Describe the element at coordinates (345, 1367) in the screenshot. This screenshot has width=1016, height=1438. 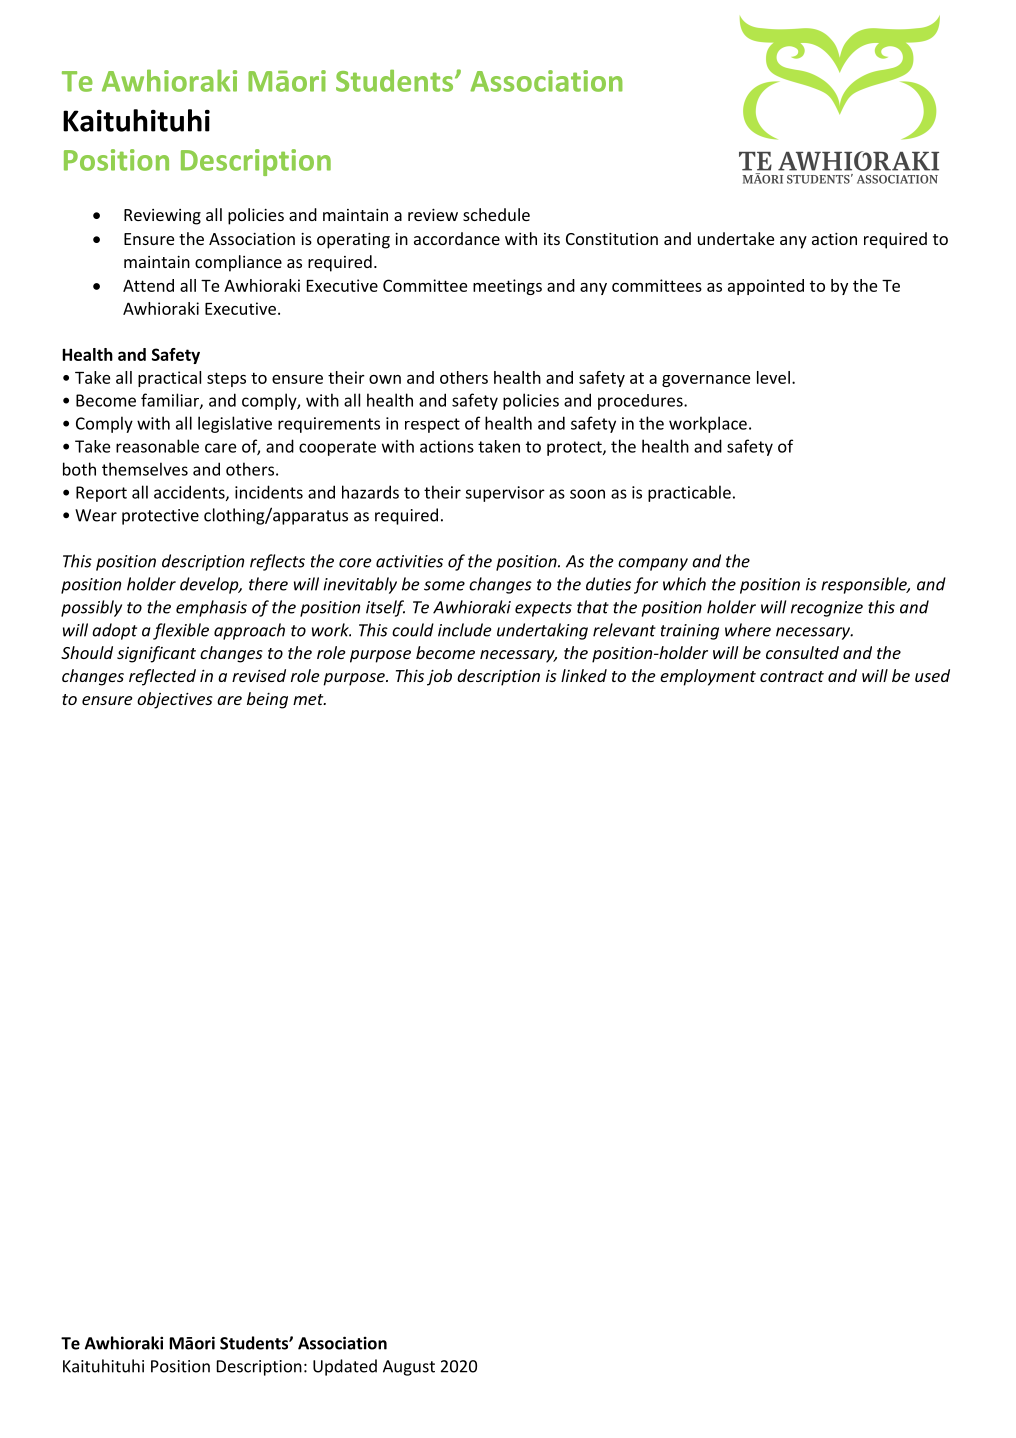
I see `Updated` at that location.
